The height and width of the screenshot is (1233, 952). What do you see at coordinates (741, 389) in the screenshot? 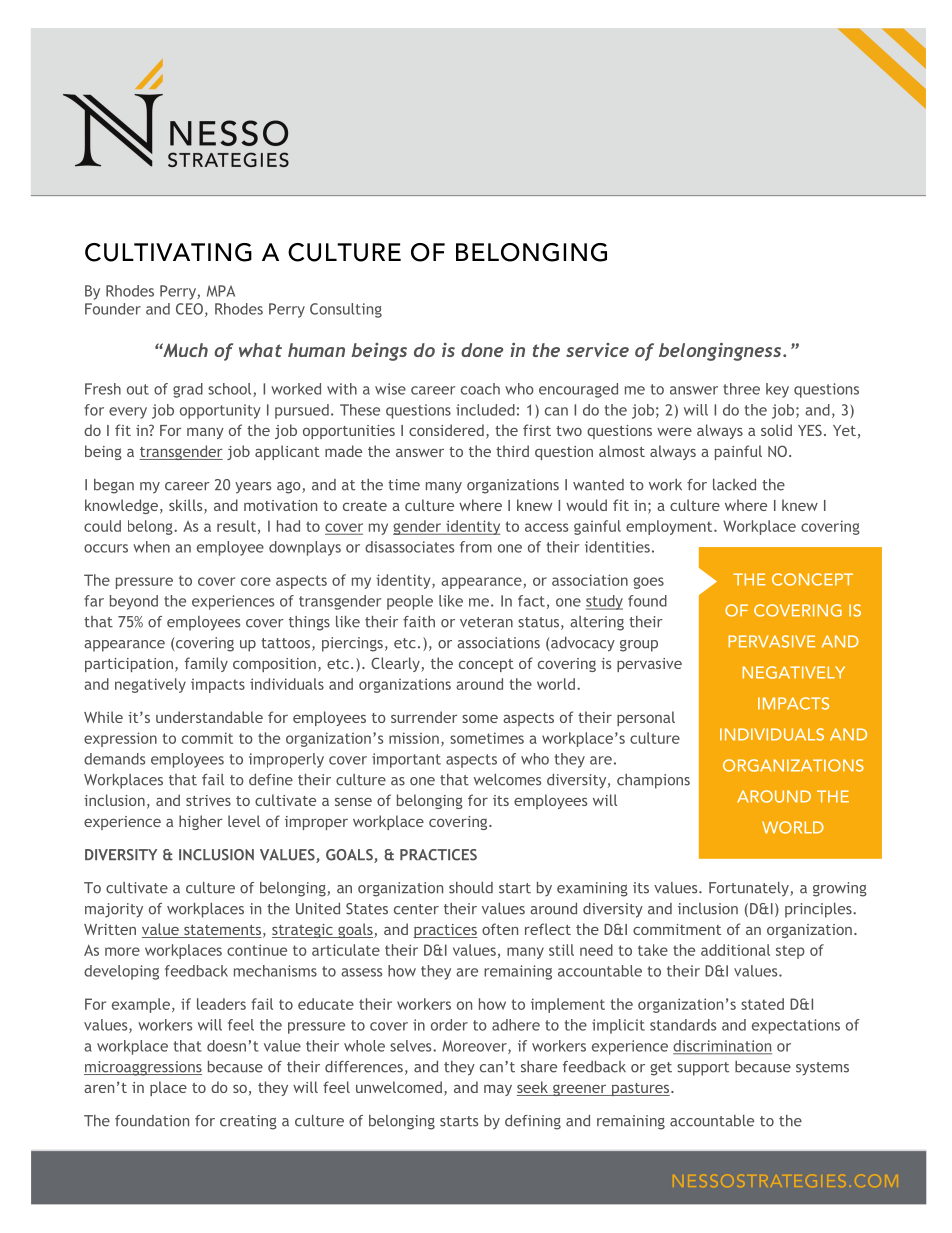
I see `three` at bounding box center [741, 389].
